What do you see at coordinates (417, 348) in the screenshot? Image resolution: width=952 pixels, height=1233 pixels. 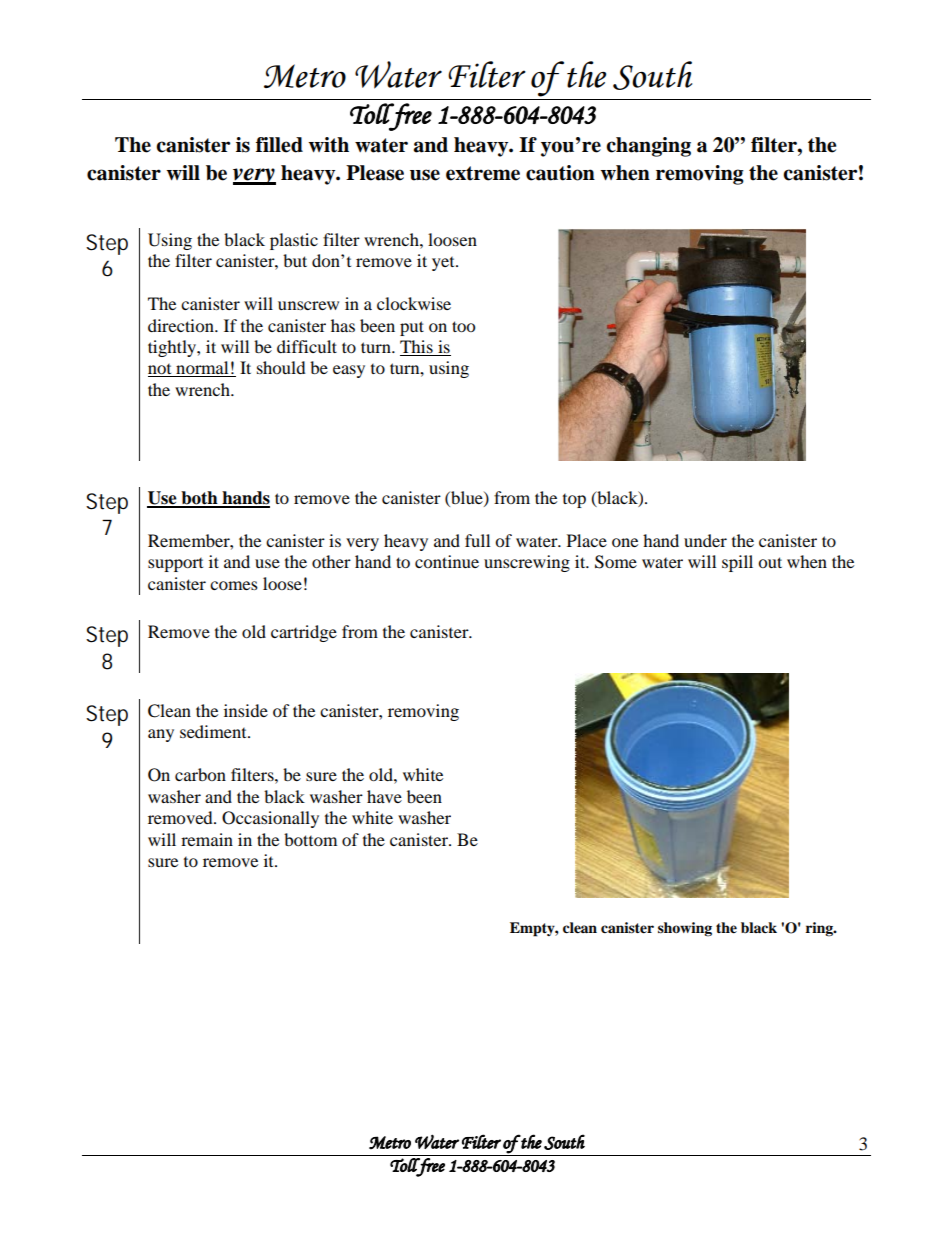 I see `This` at bounding box center [417, 348].
